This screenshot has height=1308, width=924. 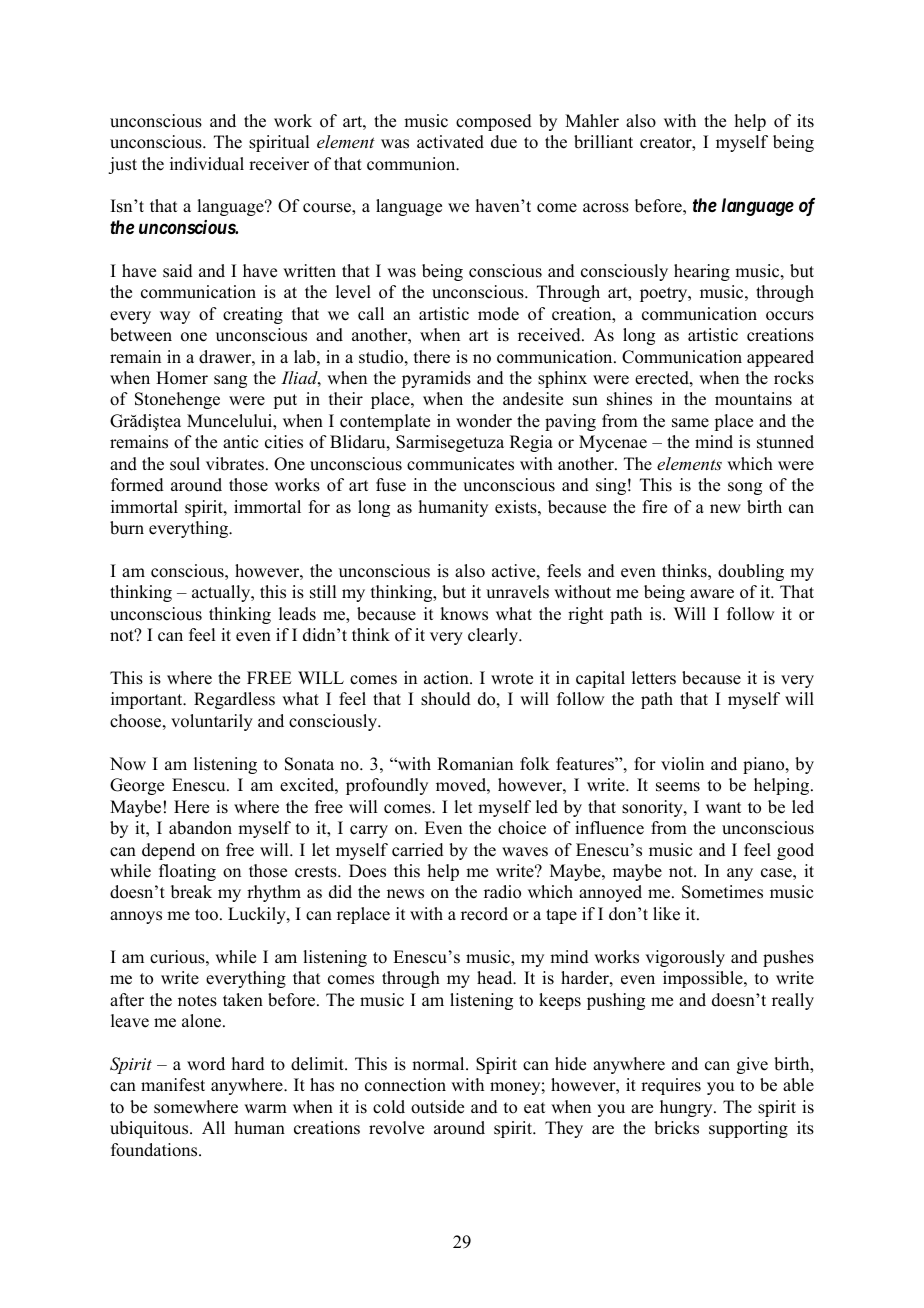 I want to click on manifest, so click(x=173, y=1085).
